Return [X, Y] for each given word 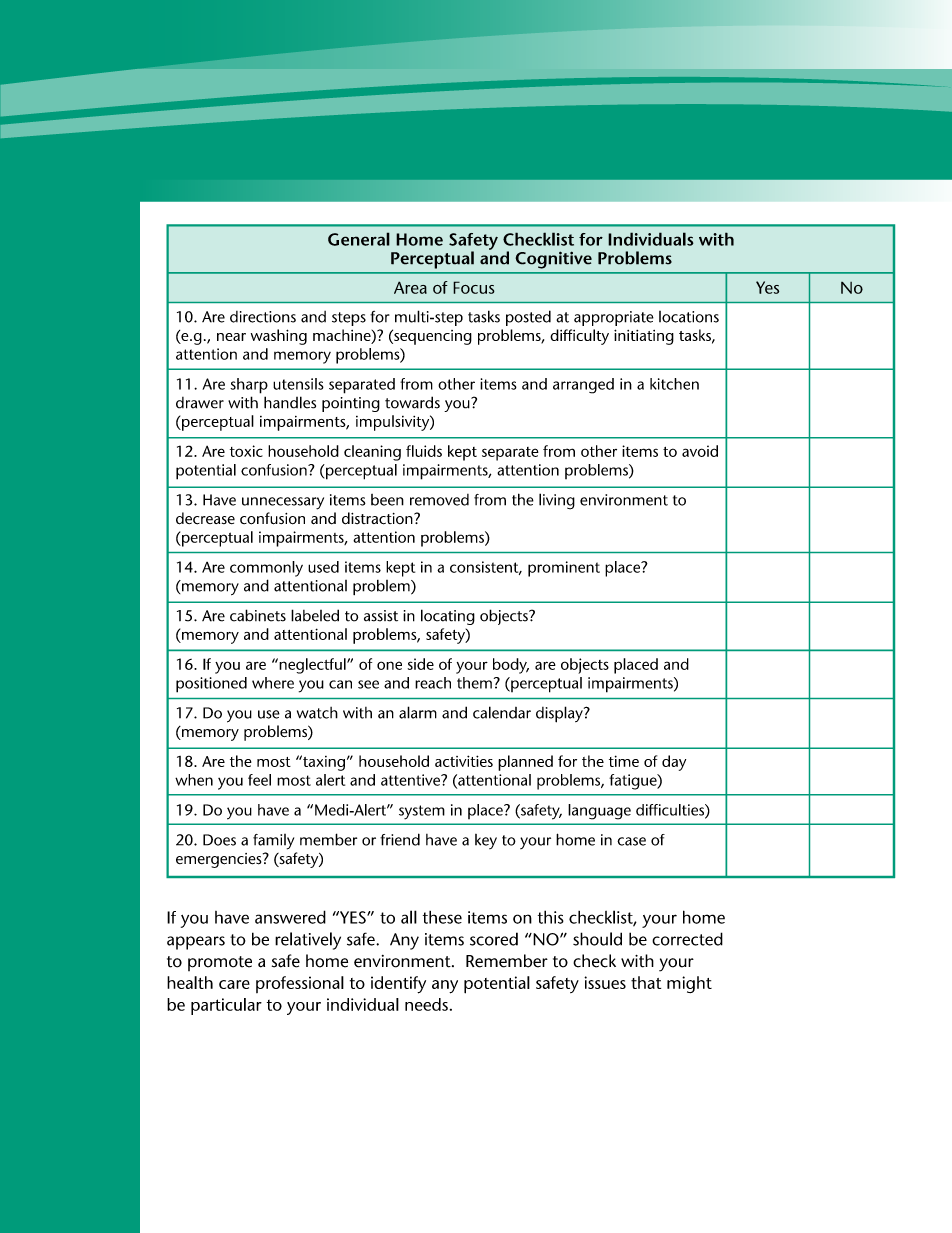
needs [426, 1004]
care [234, 984]
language [599, 812]
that [646, 982]
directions [263, 317]
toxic [246, 451]
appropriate [614, 318]
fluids [424, 451]
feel [259, 780]
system [422, 812]
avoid [700, 451]
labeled [315, 615]
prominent [564, 569]
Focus [474, 287]
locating [448, 617]
